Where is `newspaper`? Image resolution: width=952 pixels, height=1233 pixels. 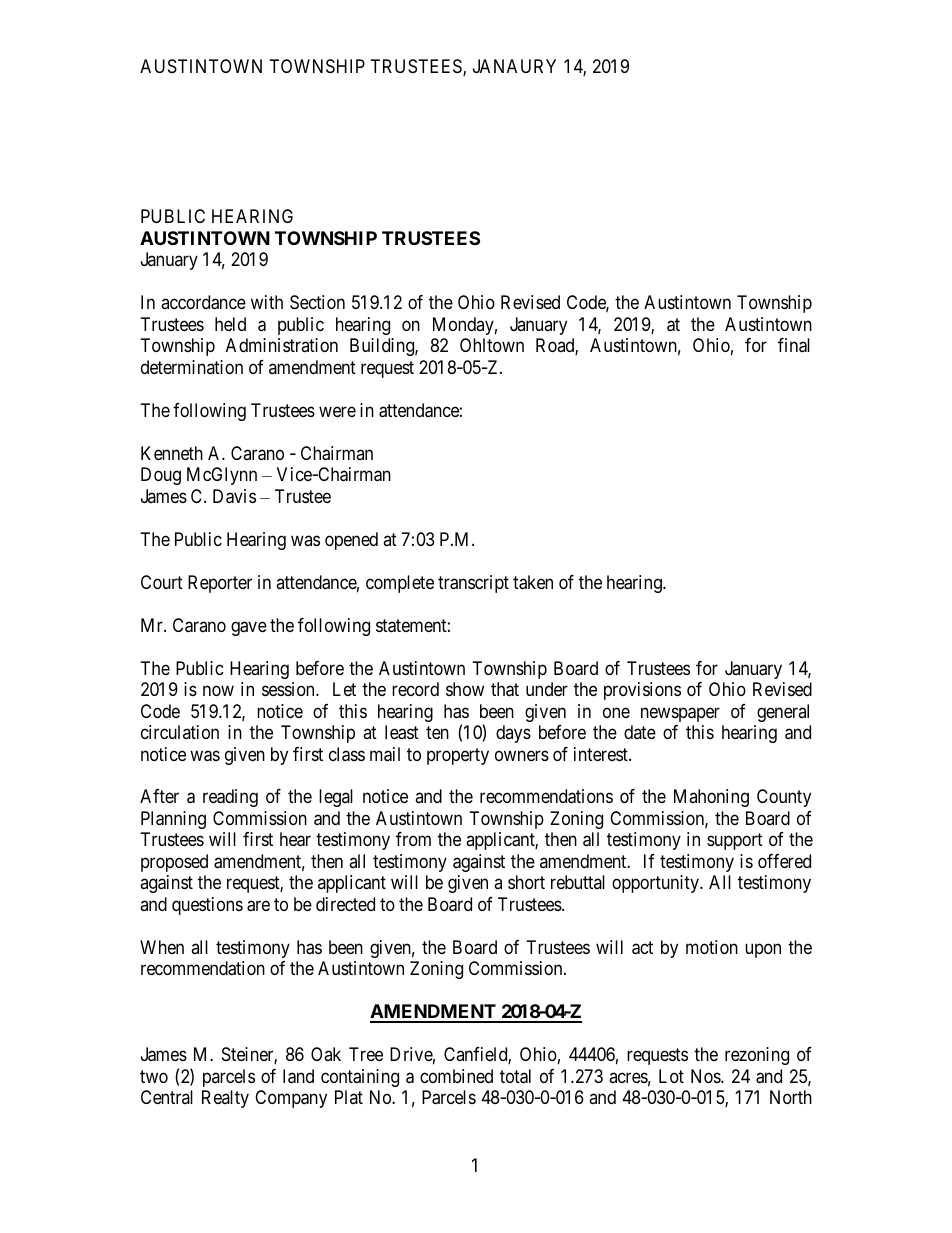
newspaper is located at coordinates (680, 714).
